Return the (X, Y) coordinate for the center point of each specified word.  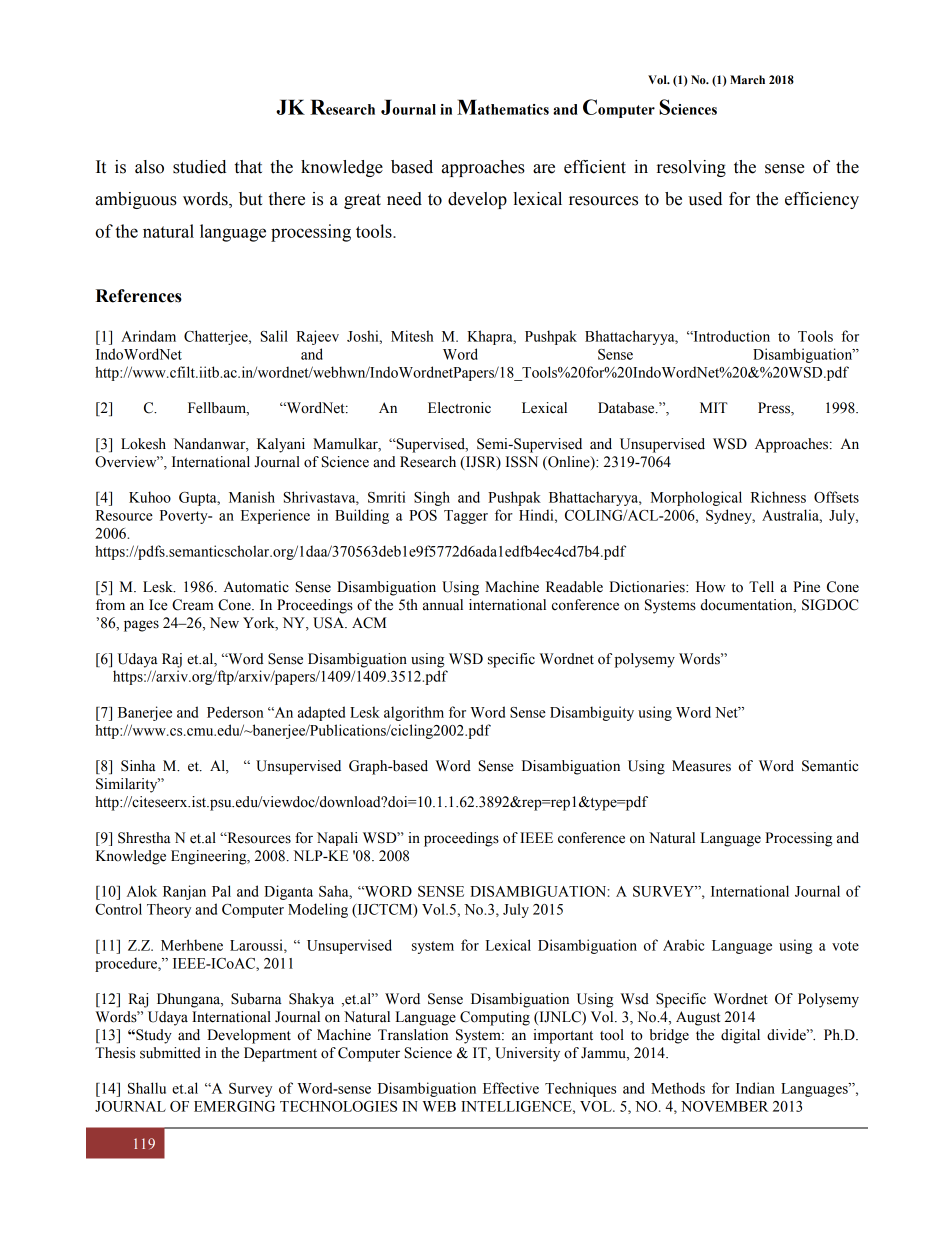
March (747, 79)
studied (199, 167)
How (710, 587)
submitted (170, 1053)
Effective (511, 1088)
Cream (192, 605)
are (544, 169)
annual (443, 605)
